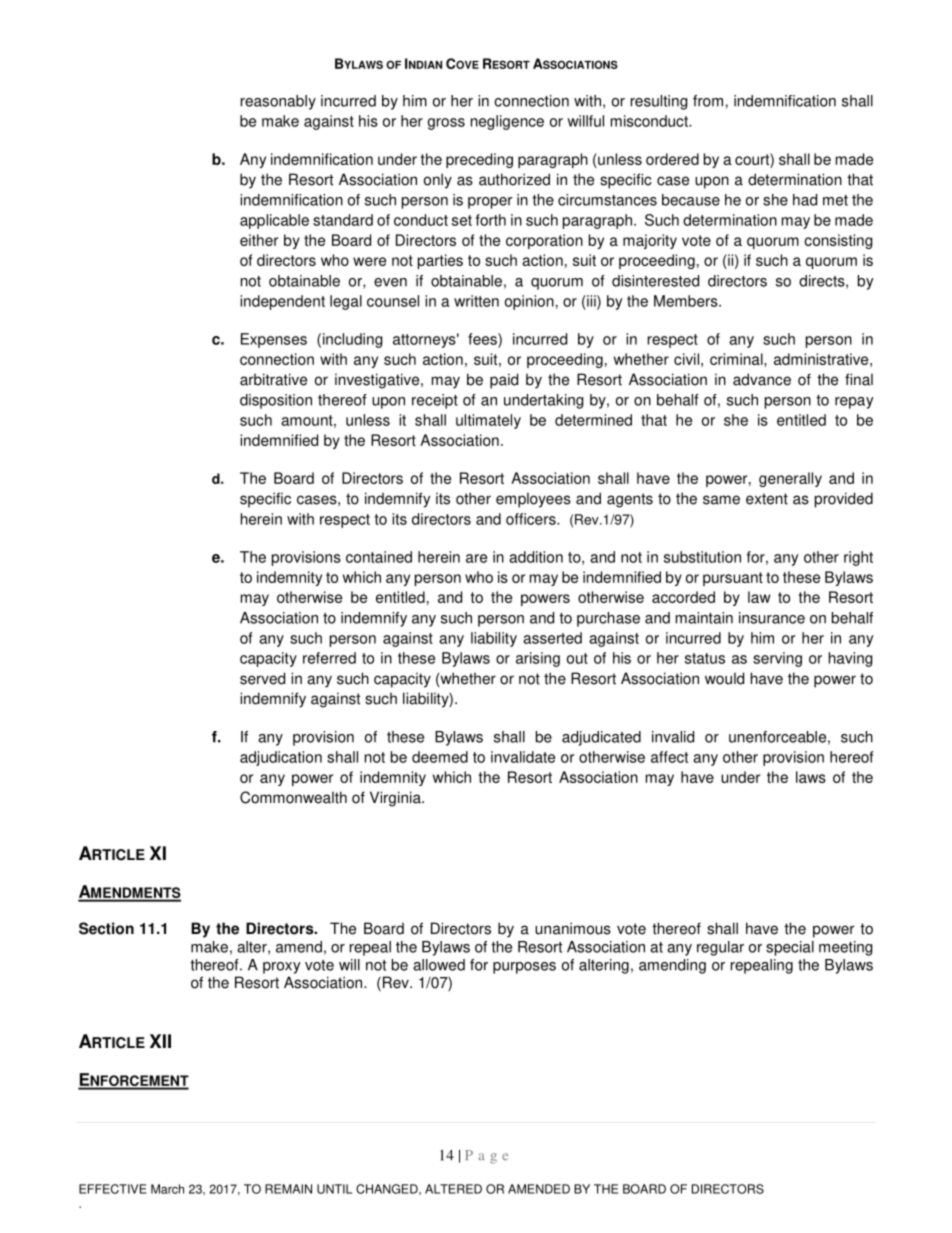 Image resolution: width=952 pixels, height=1233 pixels. I want to click on from, so click(708, 101).
